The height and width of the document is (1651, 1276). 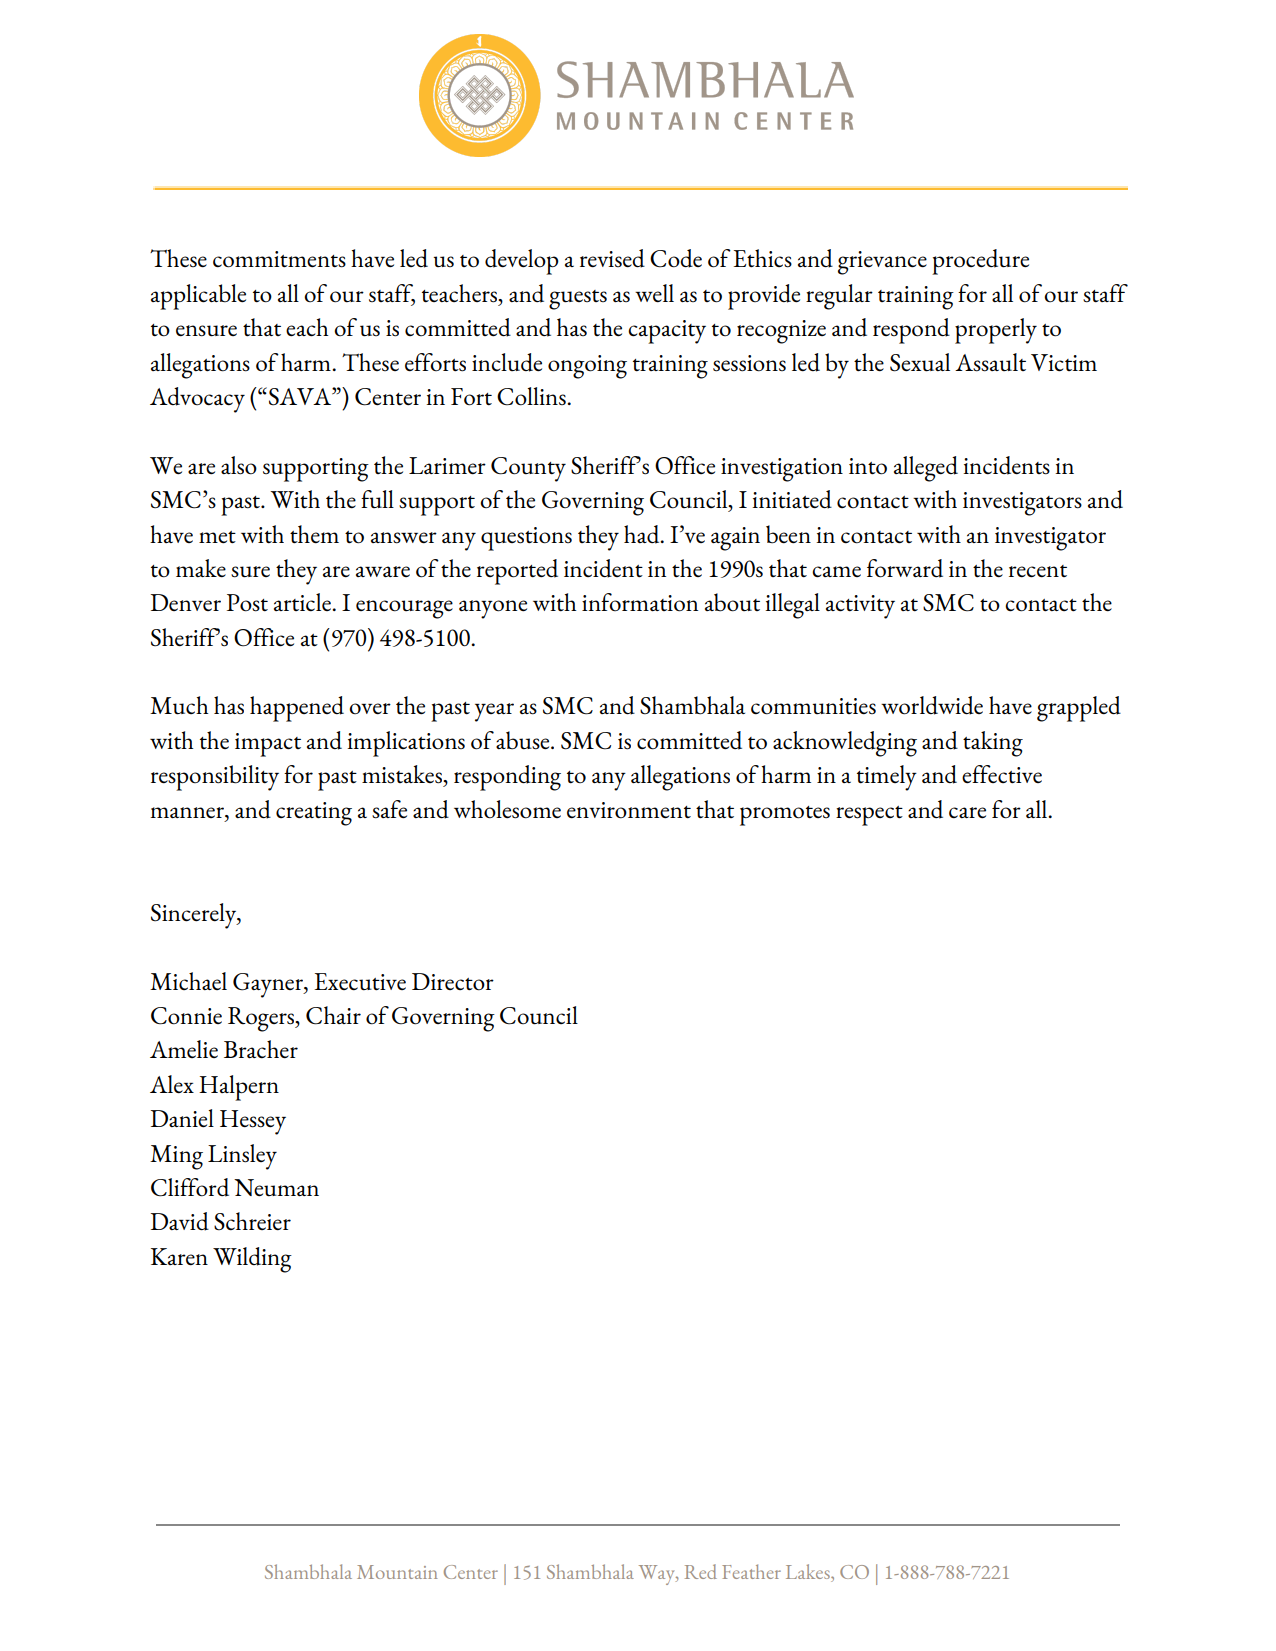 I want to click on Neuman, so click(x=276, y=1188).
